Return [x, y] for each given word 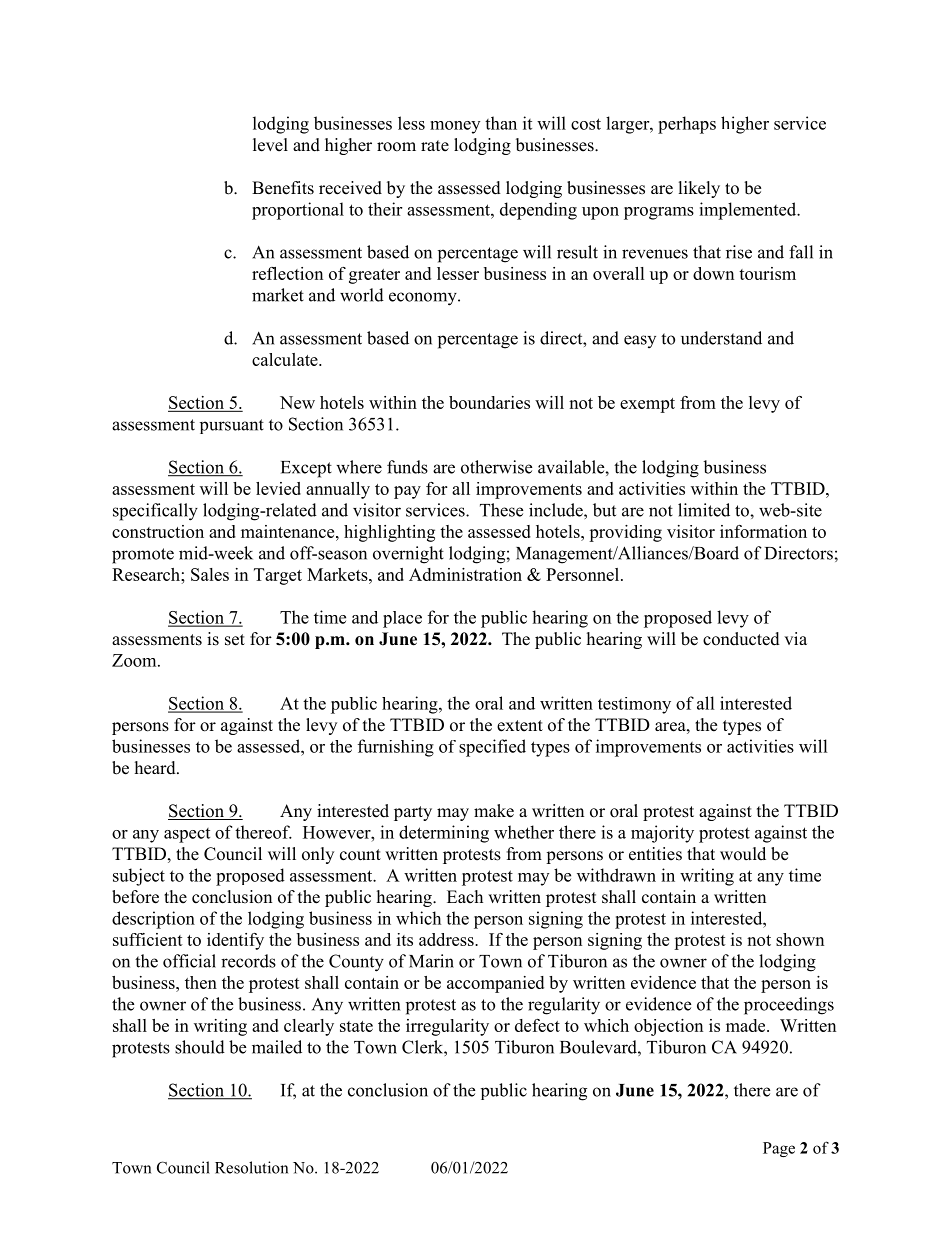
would [743, 854]
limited [704, 510]
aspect [187, 835]
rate [435, 146]
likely [699, 189]
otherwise [496, 467]
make [494, 811]
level [270, 145]
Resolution [251, 1167]
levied [278, 488]
